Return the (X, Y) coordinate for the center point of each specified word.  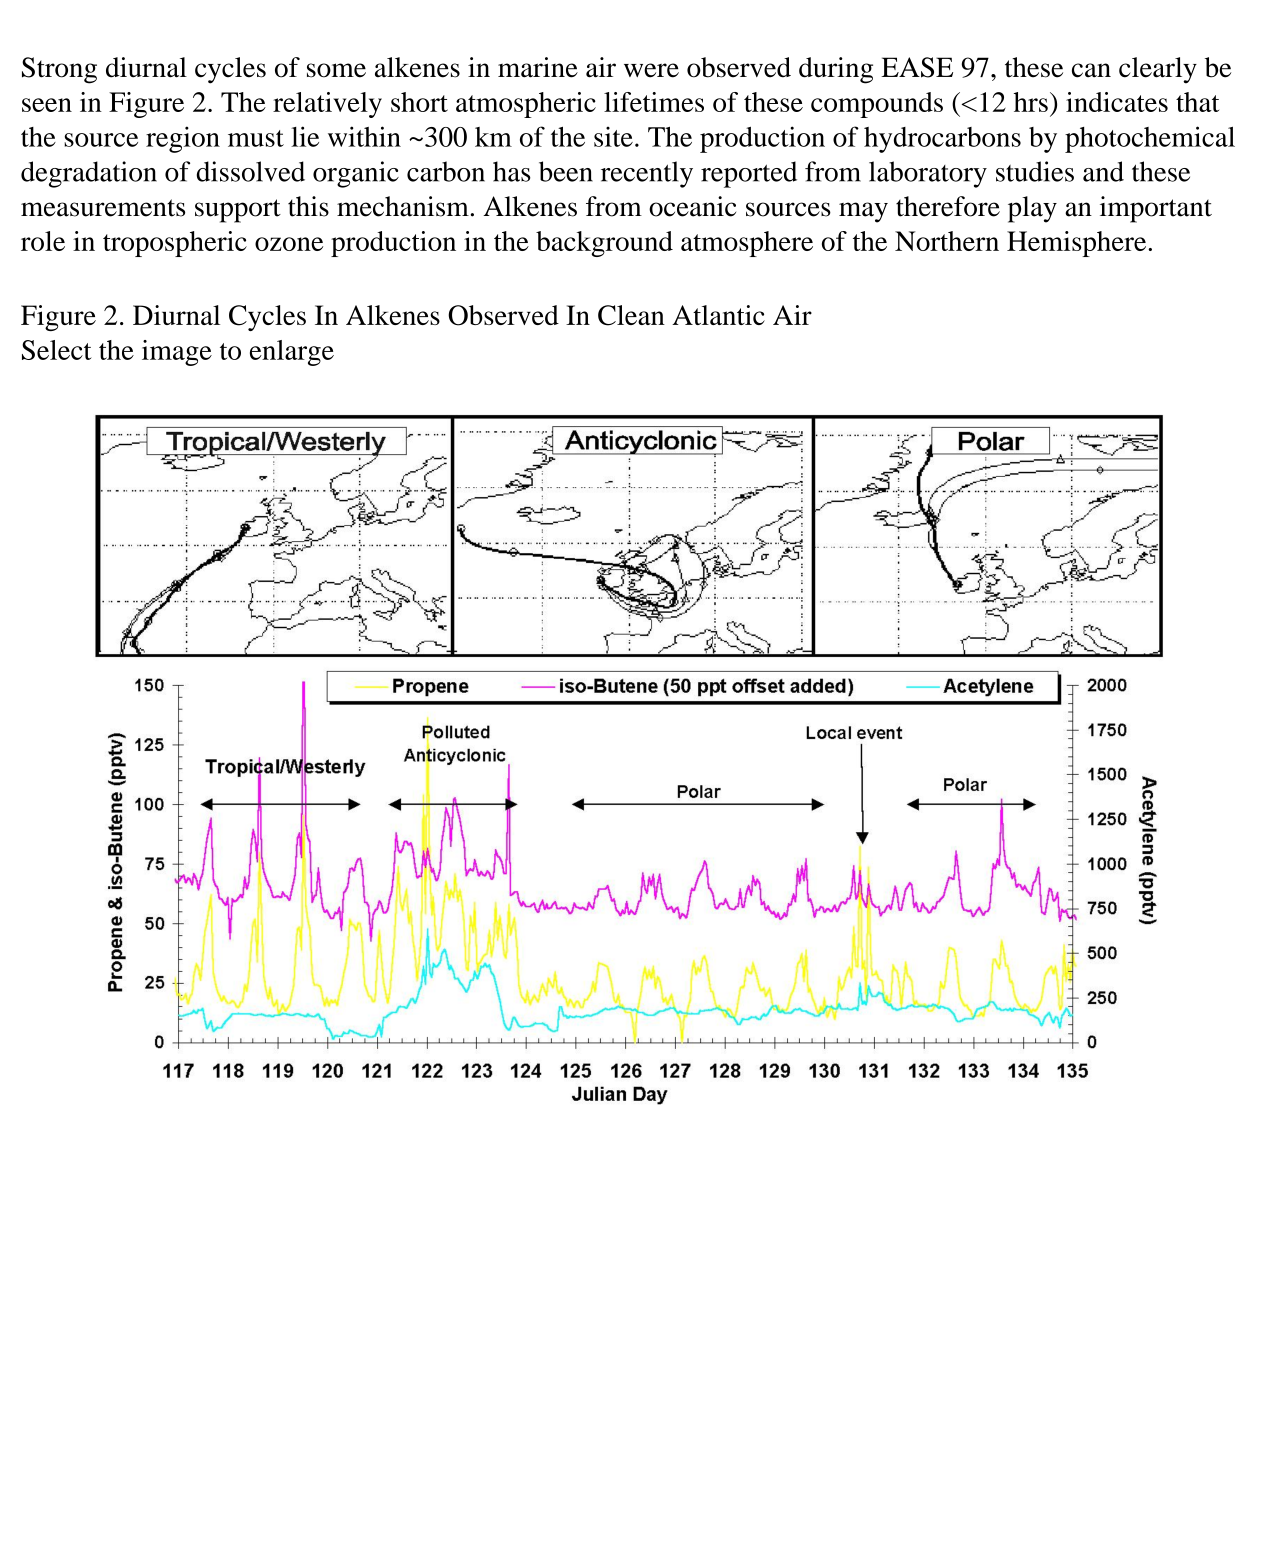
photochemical (1150, 139)
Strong (59, 70)
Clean (631, 315)
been (566, 171)
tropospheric (175, 244)
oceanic (692, 206)
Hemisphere (1078, 244)
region (183, 139)
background (604, 244)
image (177, 353)
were (651, 70)
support (238, 211)
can (1091, 70)
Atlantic (718, 315)
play (1032, 209)
